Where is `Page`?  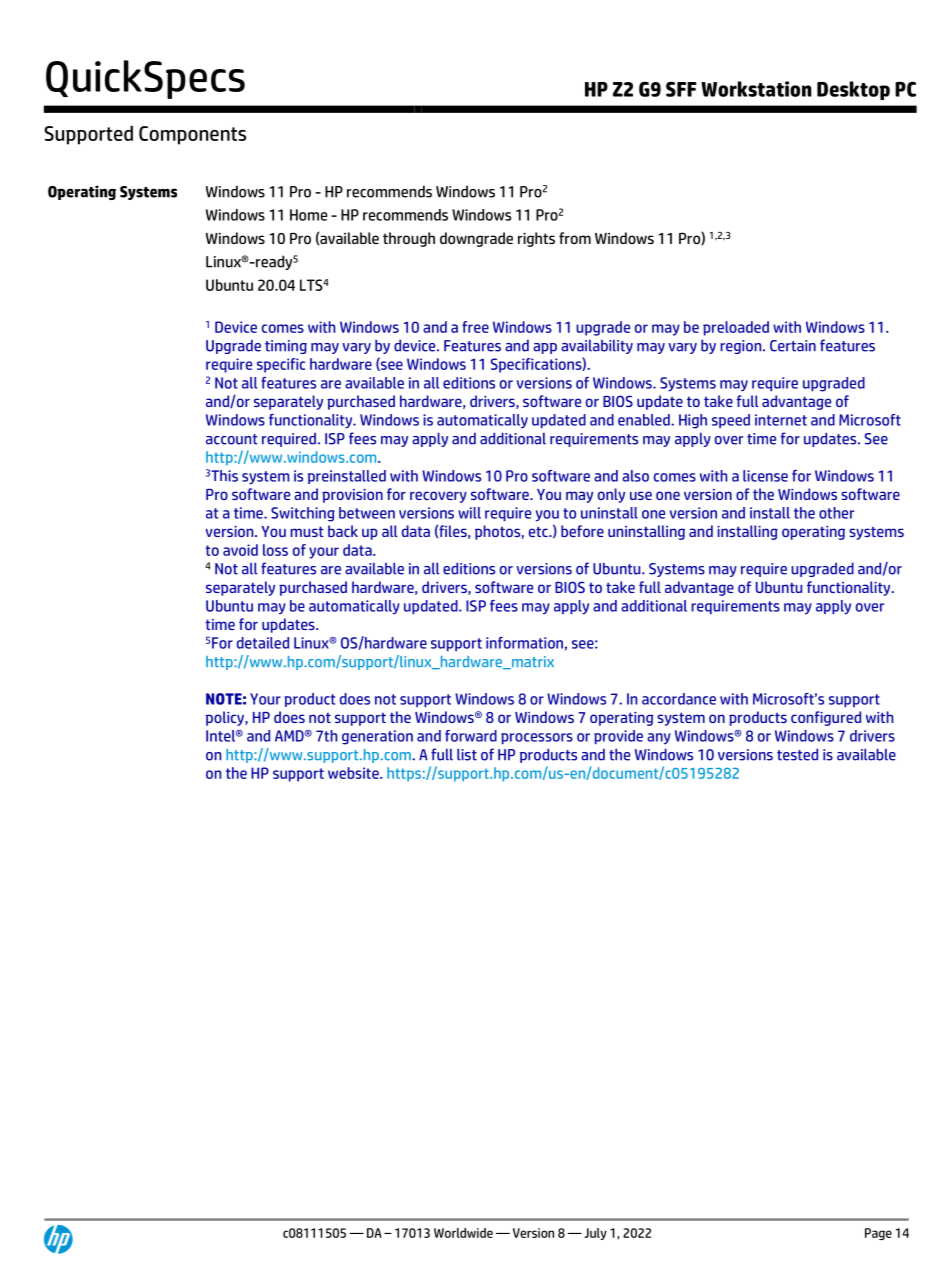 Page is located at coordinates (878, 1234).
